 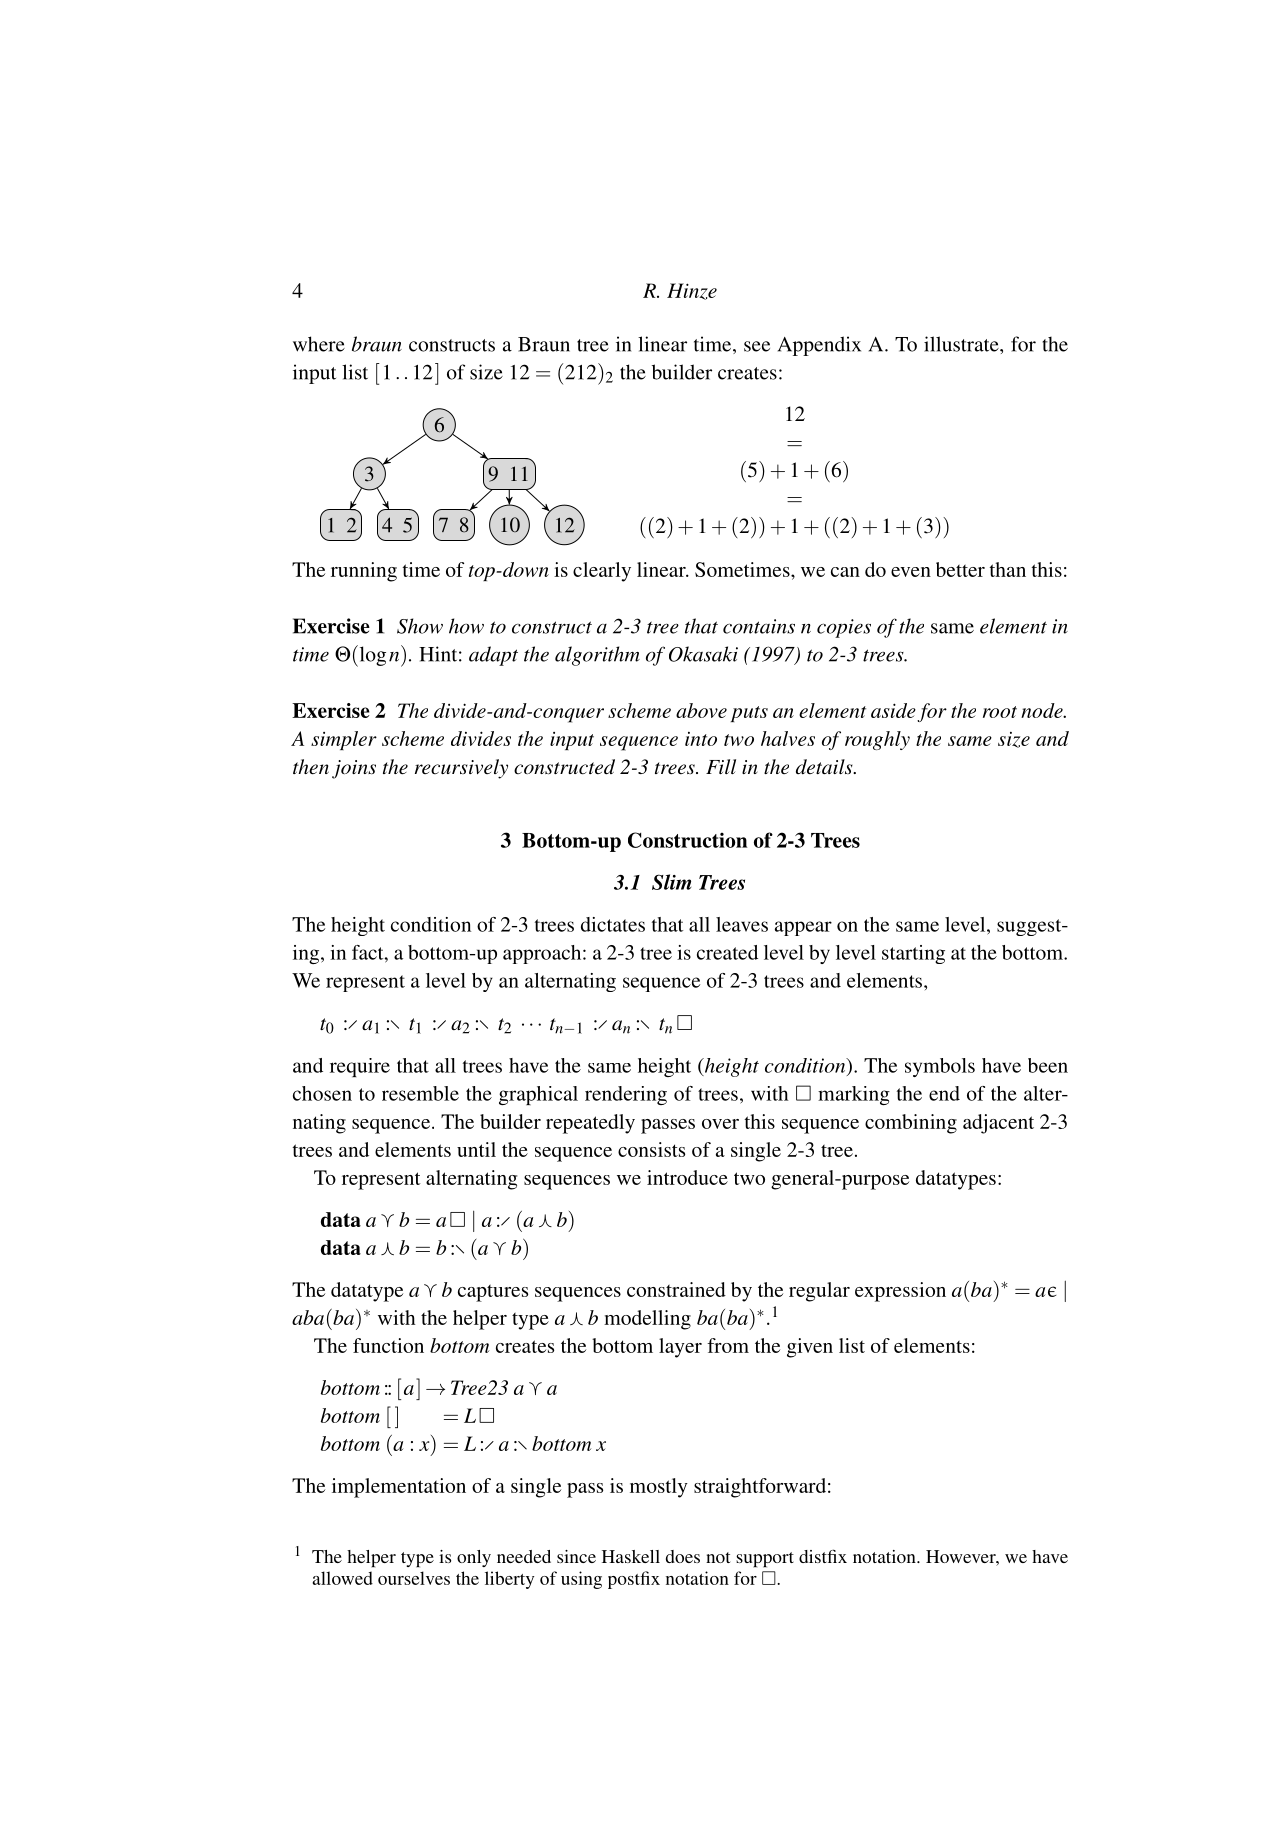 What do you see at coordinates (757, 346) in the screenshot?
I see `see` at bounding box center [757, 346].
